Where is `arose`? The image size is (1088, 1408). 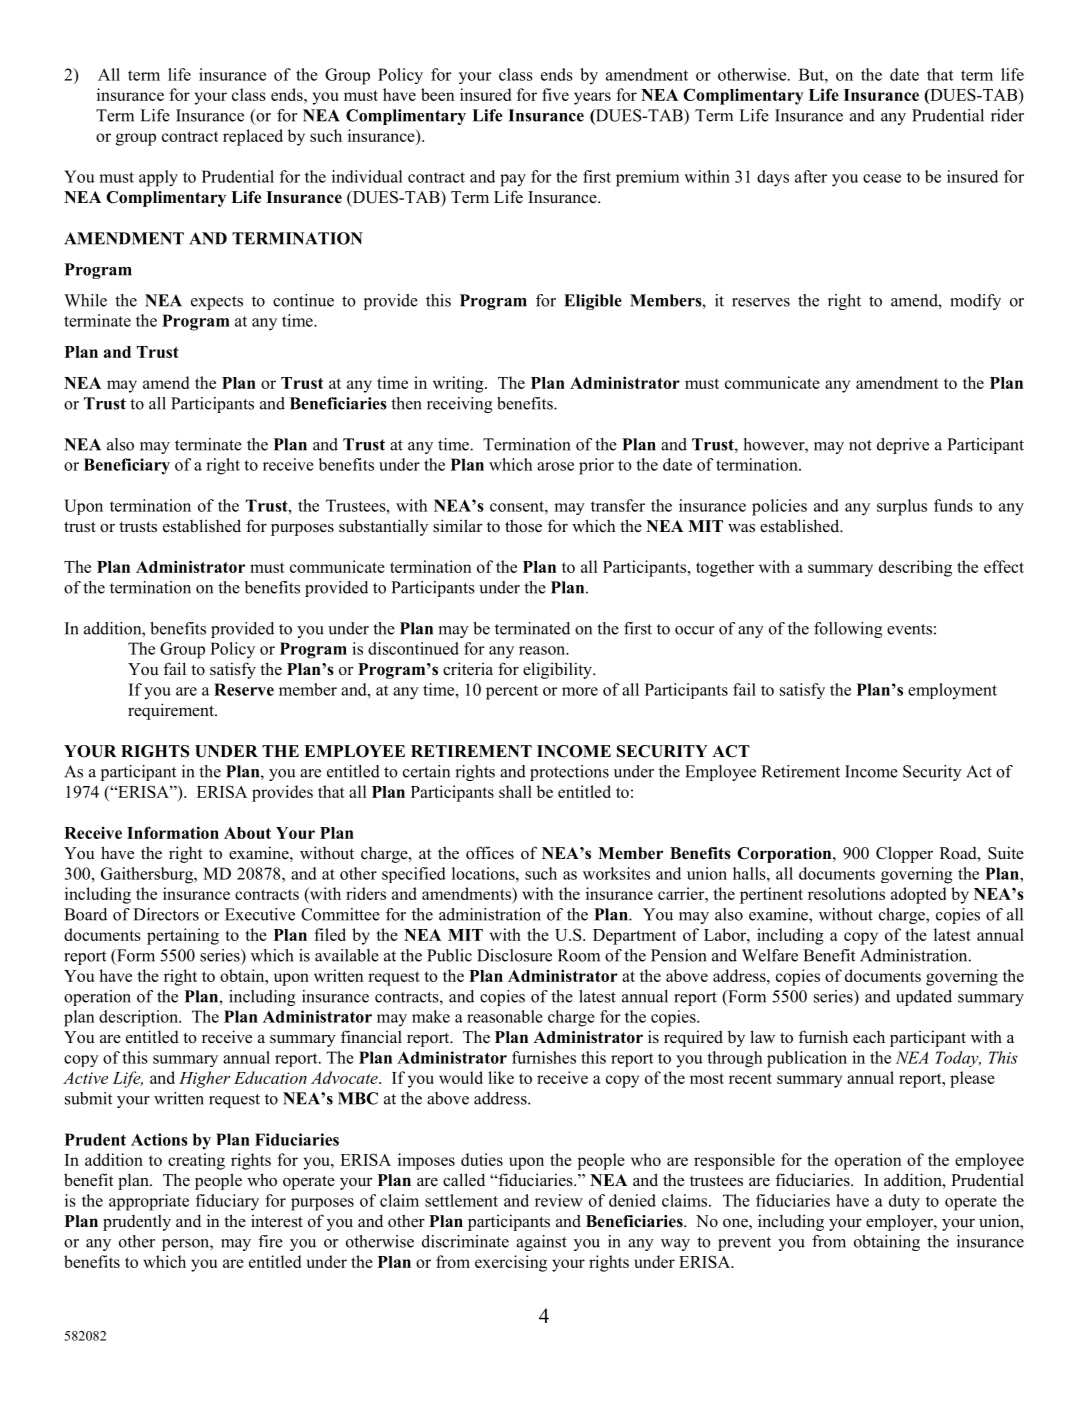 arose is located at coordinates (555, 466).
